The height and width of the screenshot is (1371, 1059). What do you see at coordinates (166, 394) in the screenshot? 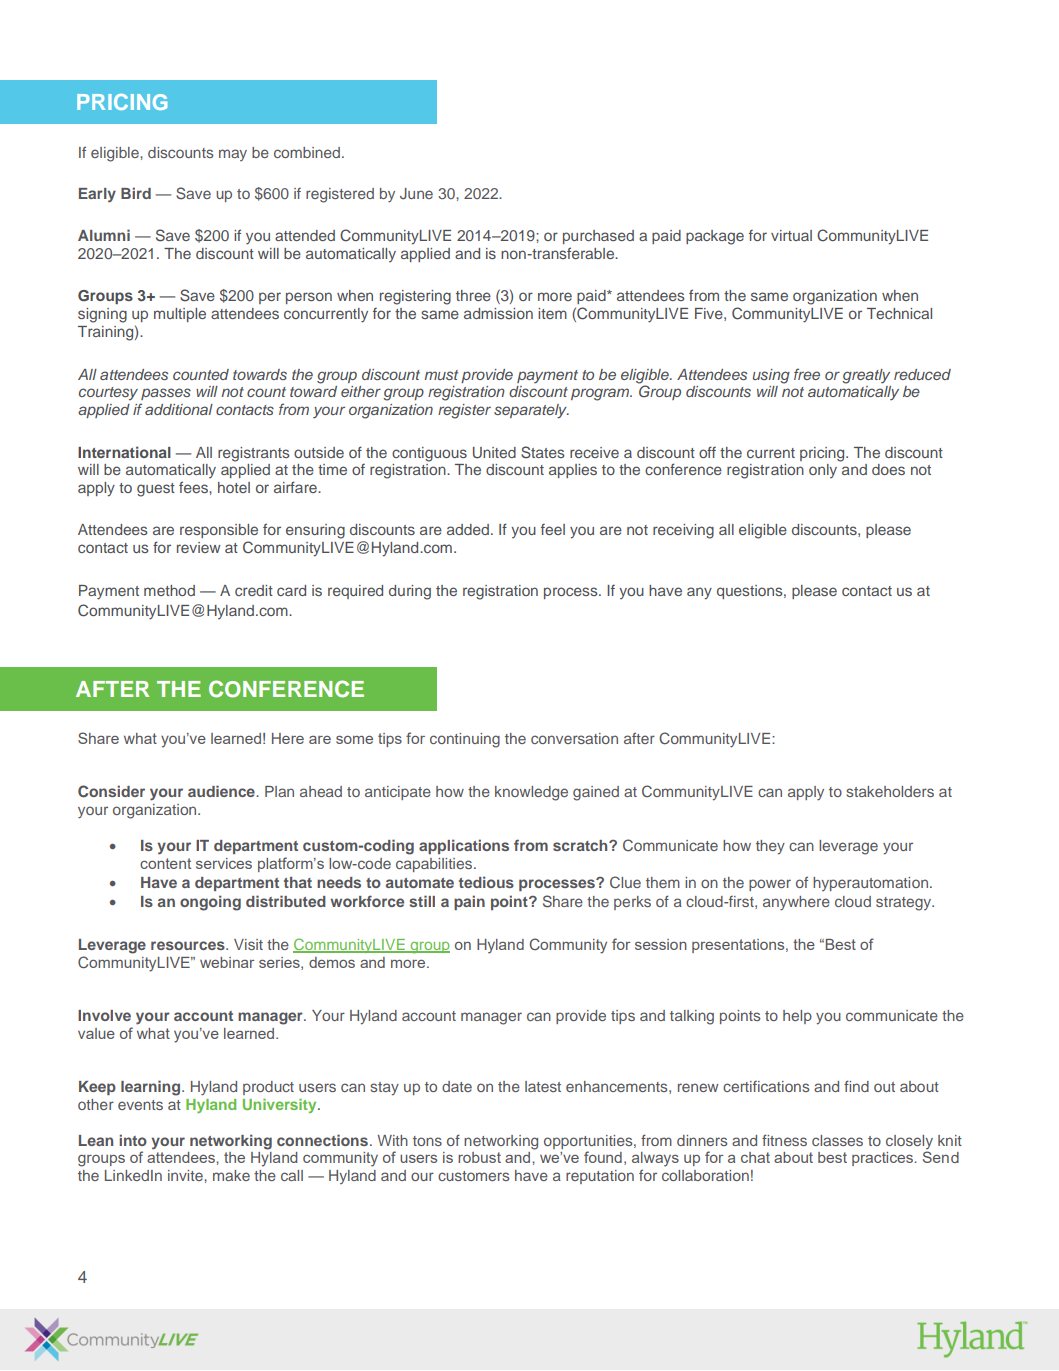
I see `passes` at bounding box center [166, 394].
